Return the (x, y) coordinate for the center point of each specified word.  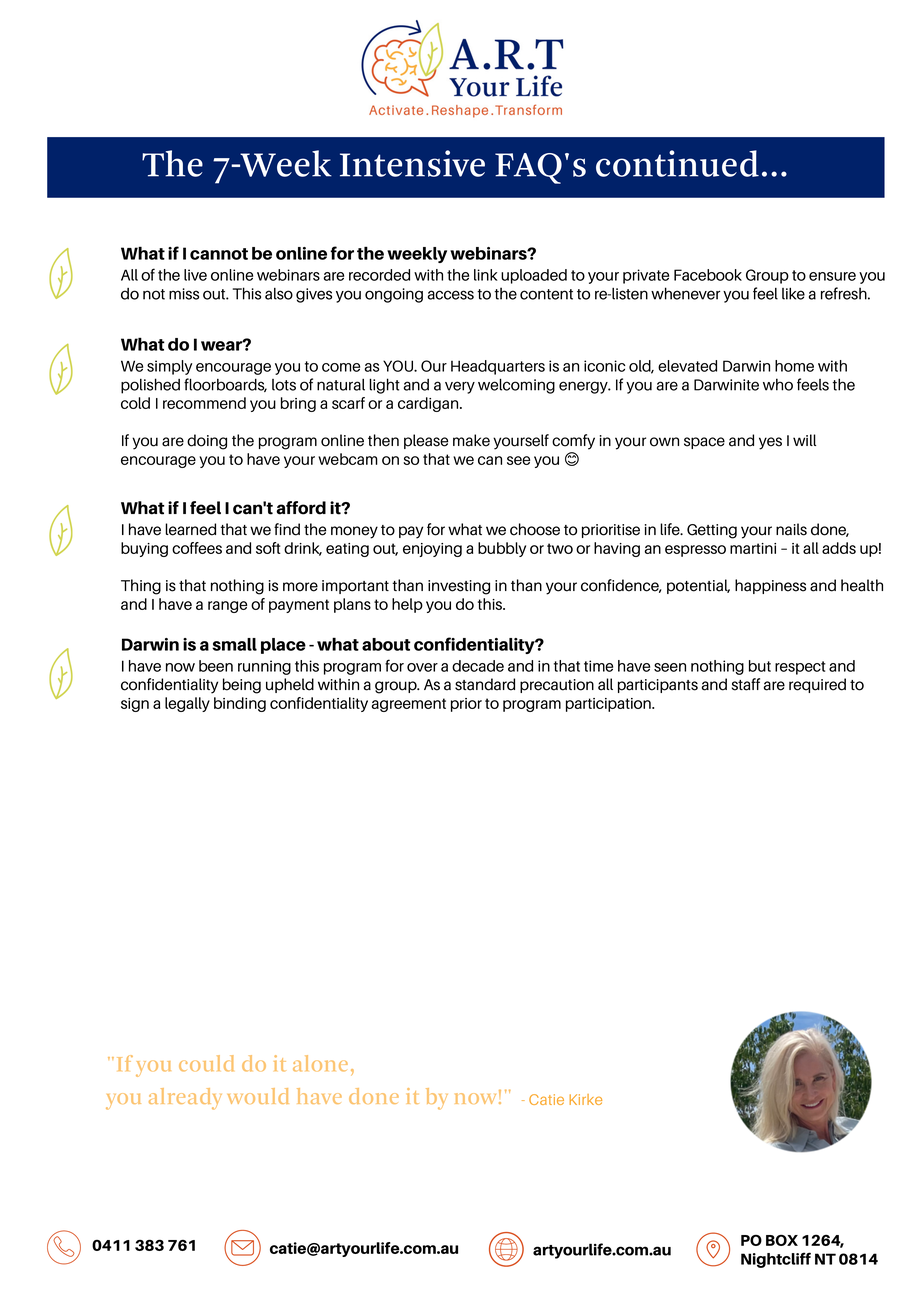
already (185, 1099)
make (471, 440)
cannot (219, 254)
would (258, 1096)
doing (207, 442)
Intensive (412, 163)
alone (320, 1063)
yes (770, 443)
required (817, 685)
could (206, 1063)
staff (746, 684)
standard (485, 684)
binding (240, 704)
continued (677, 163)
